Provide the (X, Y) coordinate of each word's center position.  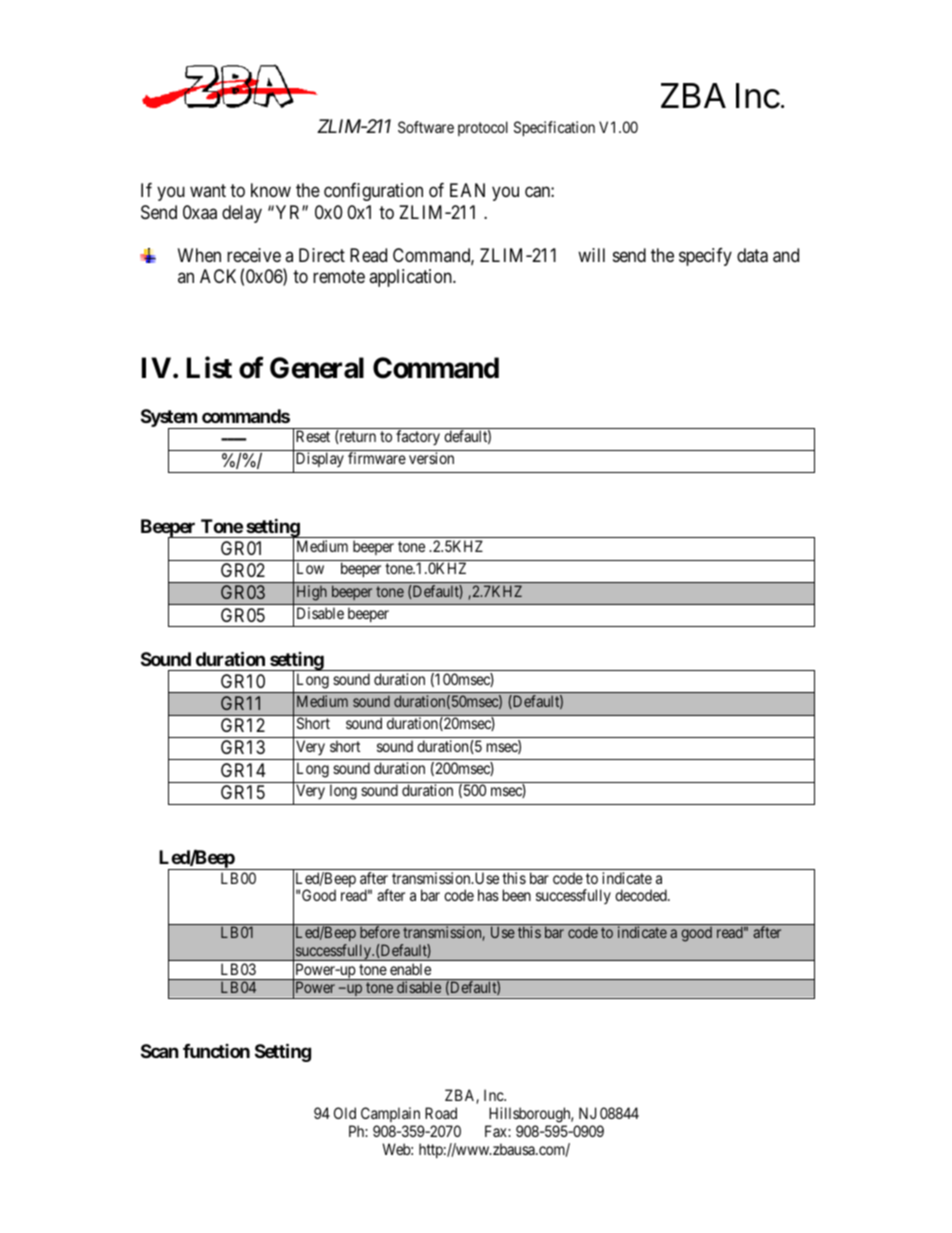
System (170, 419)
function (216, 1051)
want (208, 191)
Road (441, 1113)
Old (345, 1113)
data (752, 255)
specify (705, 257)
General (317, 368)
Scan (160, 1051)
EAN (467, 190)
